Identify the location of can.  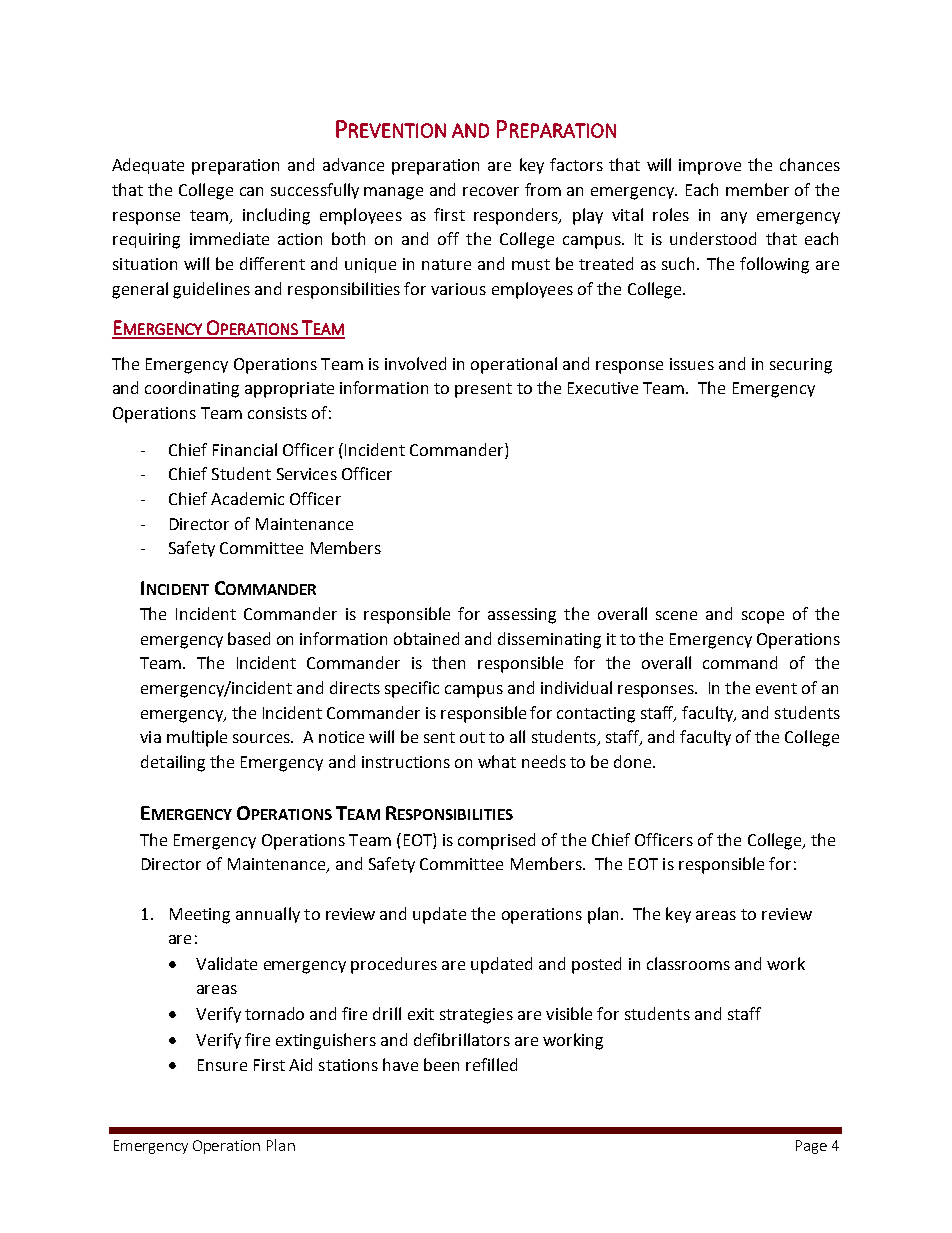
(251, 191).
